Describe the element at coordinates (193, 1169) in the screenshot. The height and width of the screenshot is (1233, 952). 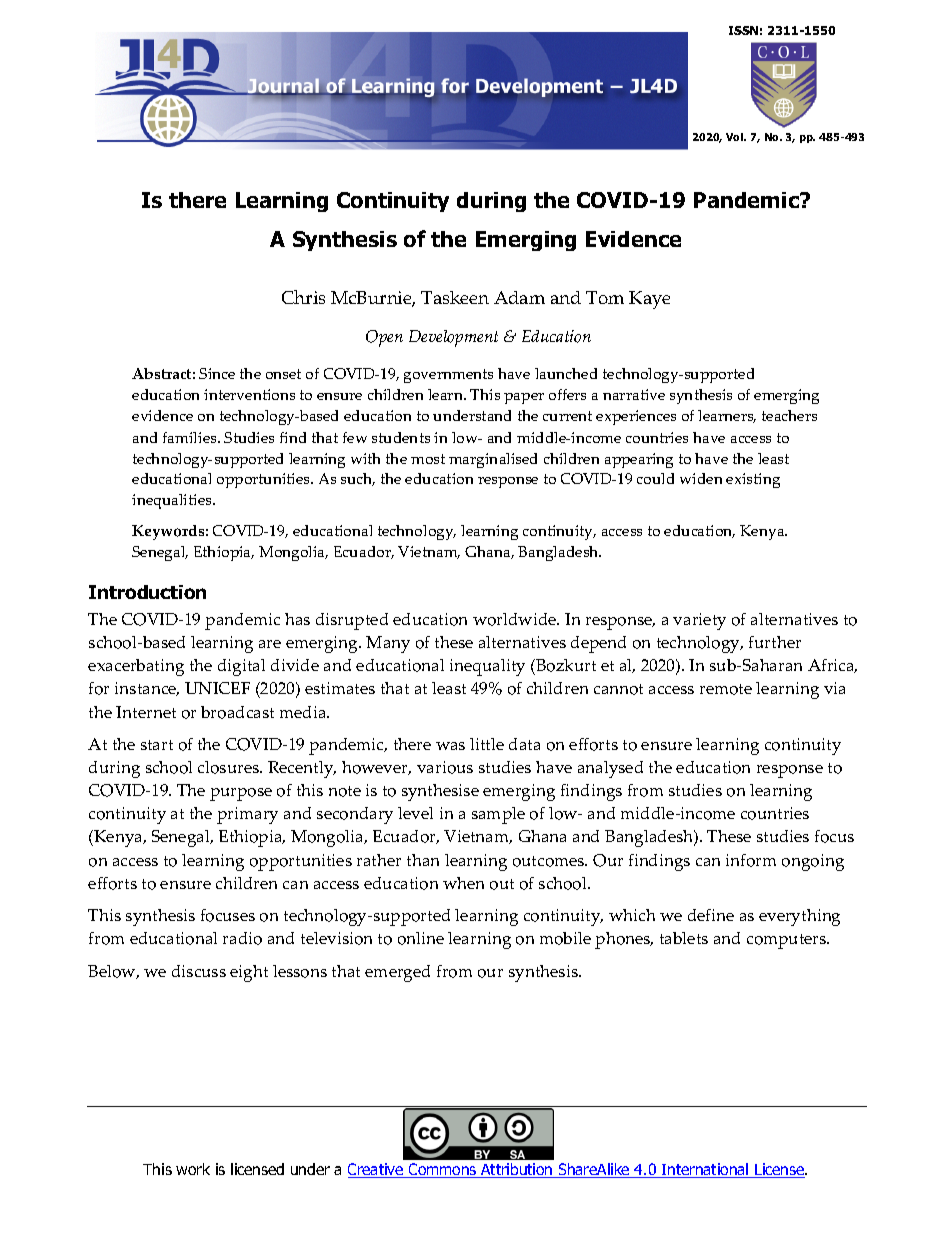
I see `work` at that location.
